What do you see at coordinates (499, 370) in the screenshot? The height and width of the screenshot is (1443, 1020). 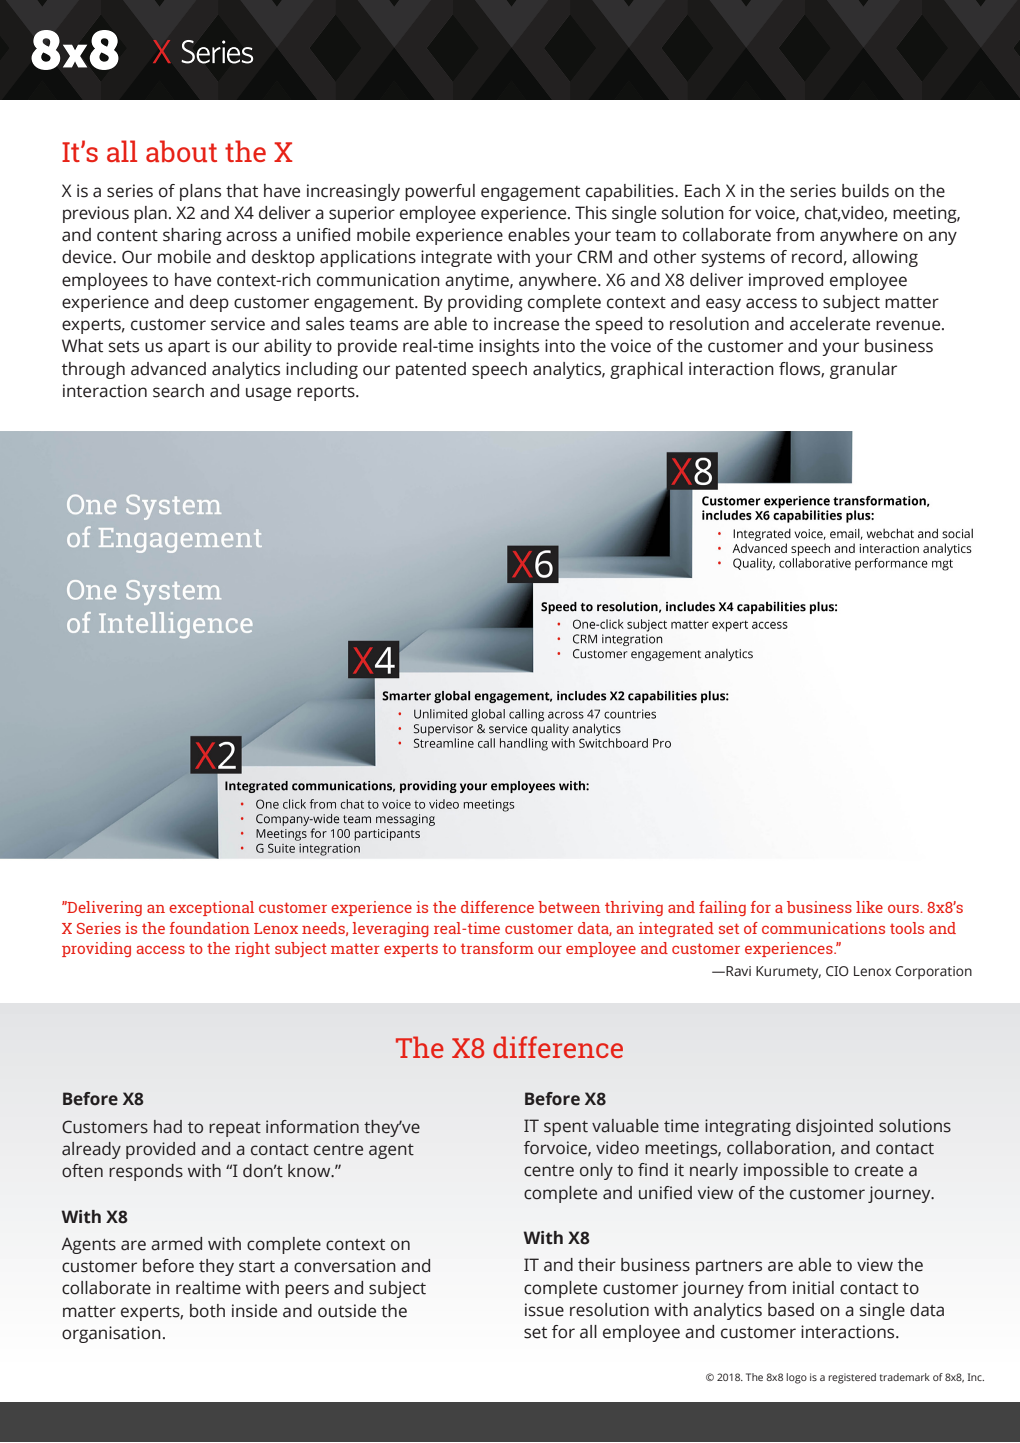 I see `speech` at bounding box center [499, 370].
